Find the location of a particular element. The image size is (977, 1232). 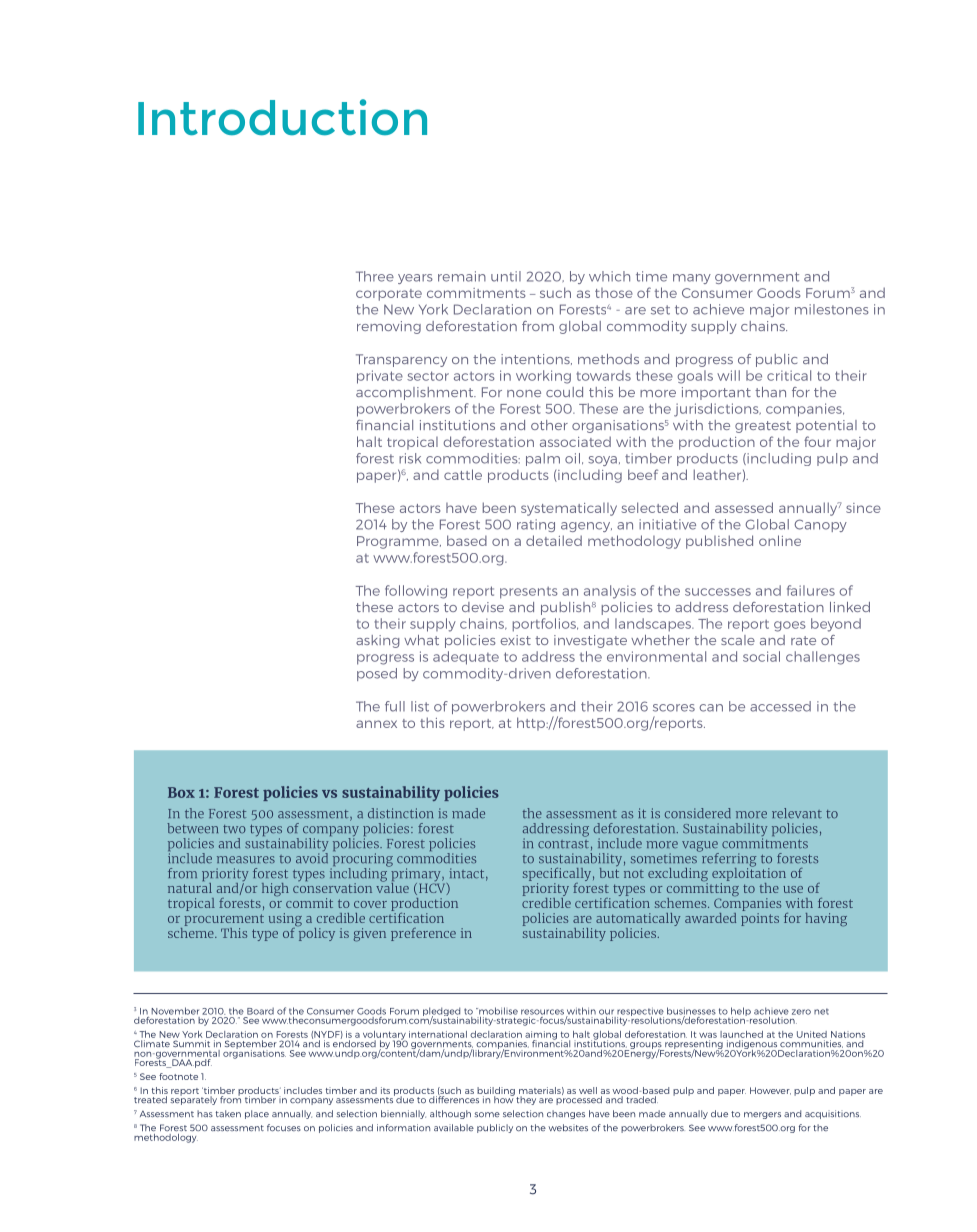

many is located at coordinates (692, 279).
